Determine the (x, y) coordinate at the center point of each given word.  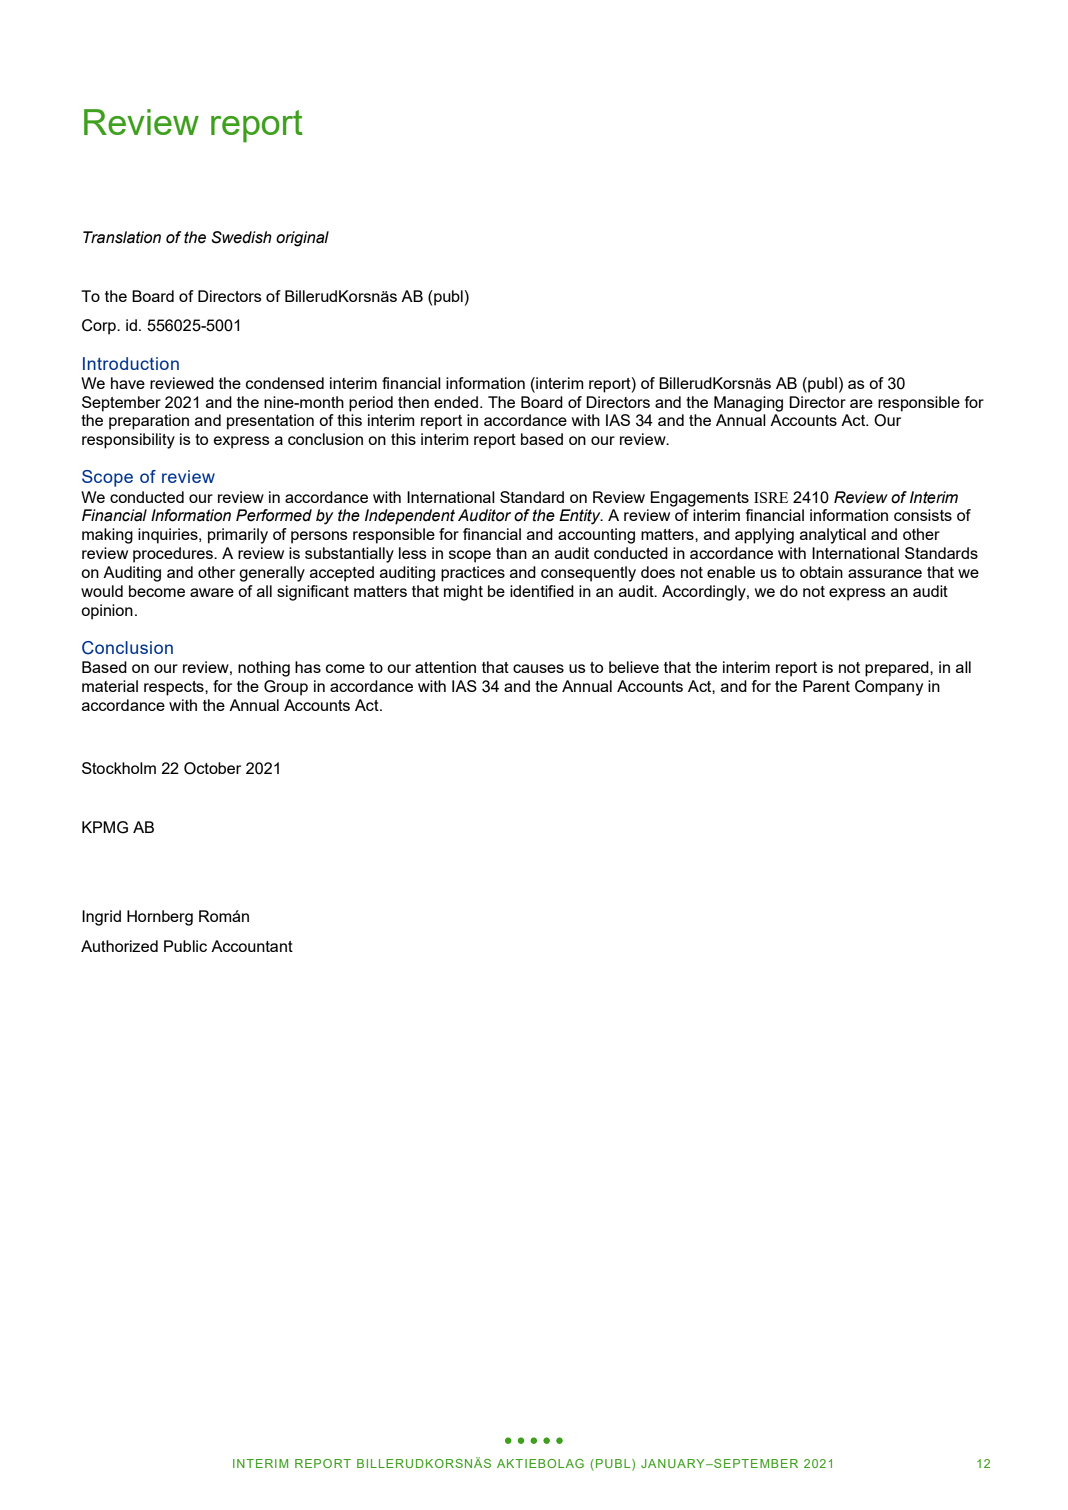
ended (456, 402)
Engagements (700, 499)
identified (542, 591)
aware (212, 592)
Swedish (241, 237)
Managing (748, 404)
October (212, 768)
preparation (149, 422)
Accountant (252, 946)
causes (538, 668)
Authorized (119, 946)
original (302, 239)
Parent (826, 686)
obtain (821, 572)
